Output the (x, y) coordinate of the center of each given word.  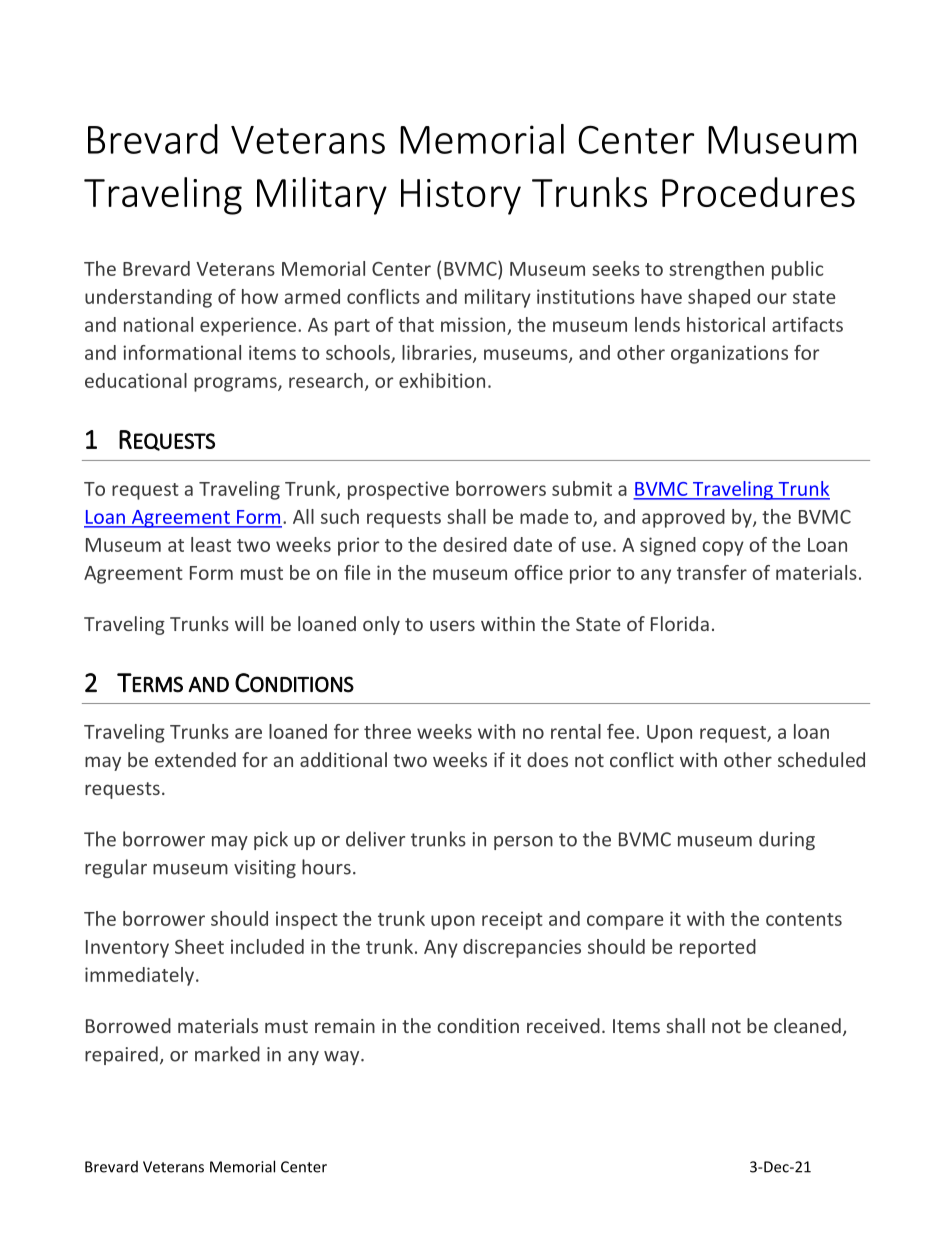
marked (227, 1054)
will (249, 623)
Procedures (758, 192)
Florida (680, 623)
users (452, 625)
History (461, 197)
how (260, 296)
